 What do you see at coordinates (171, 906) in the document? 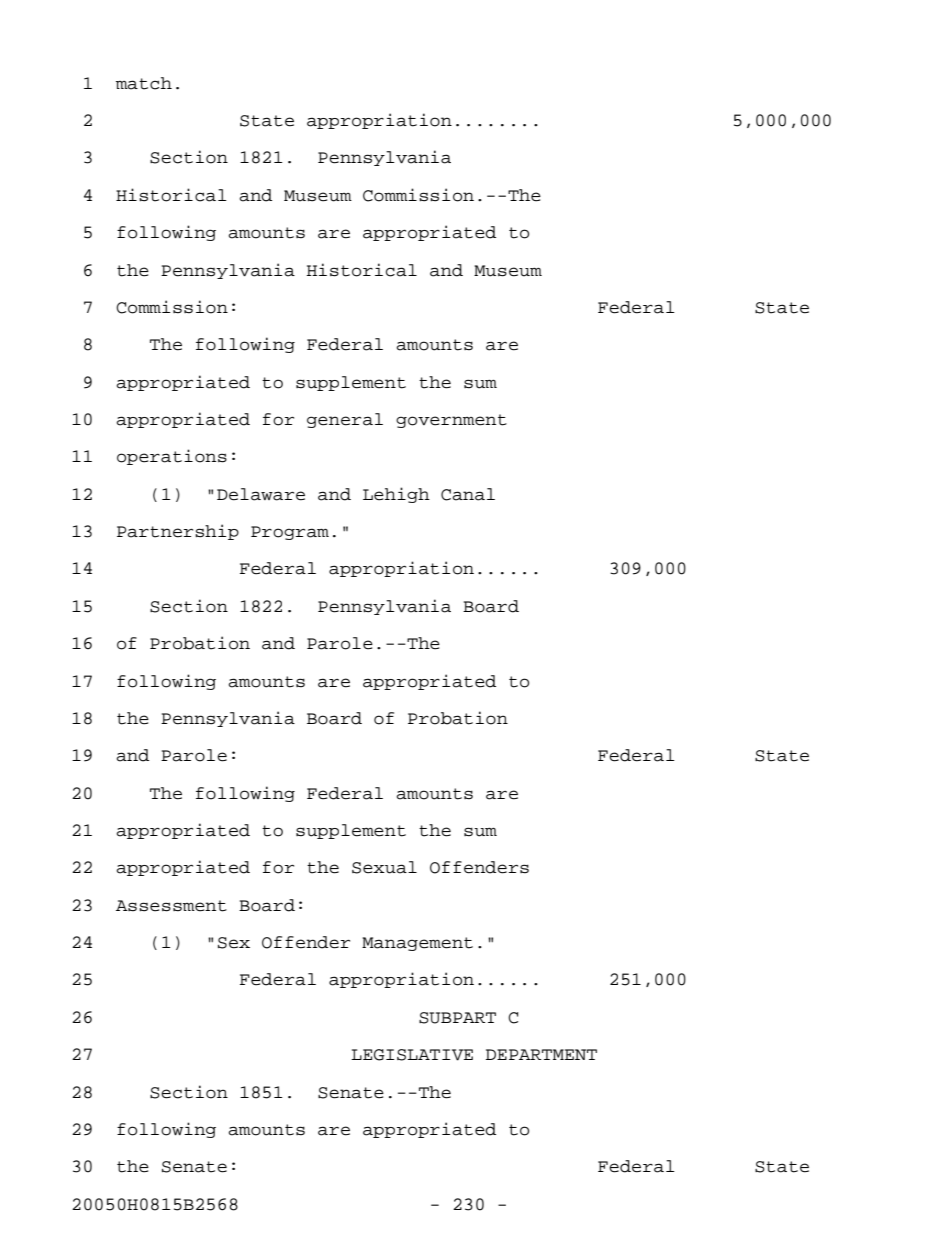
I see `Assessment` at bounding box center [171, 906].
